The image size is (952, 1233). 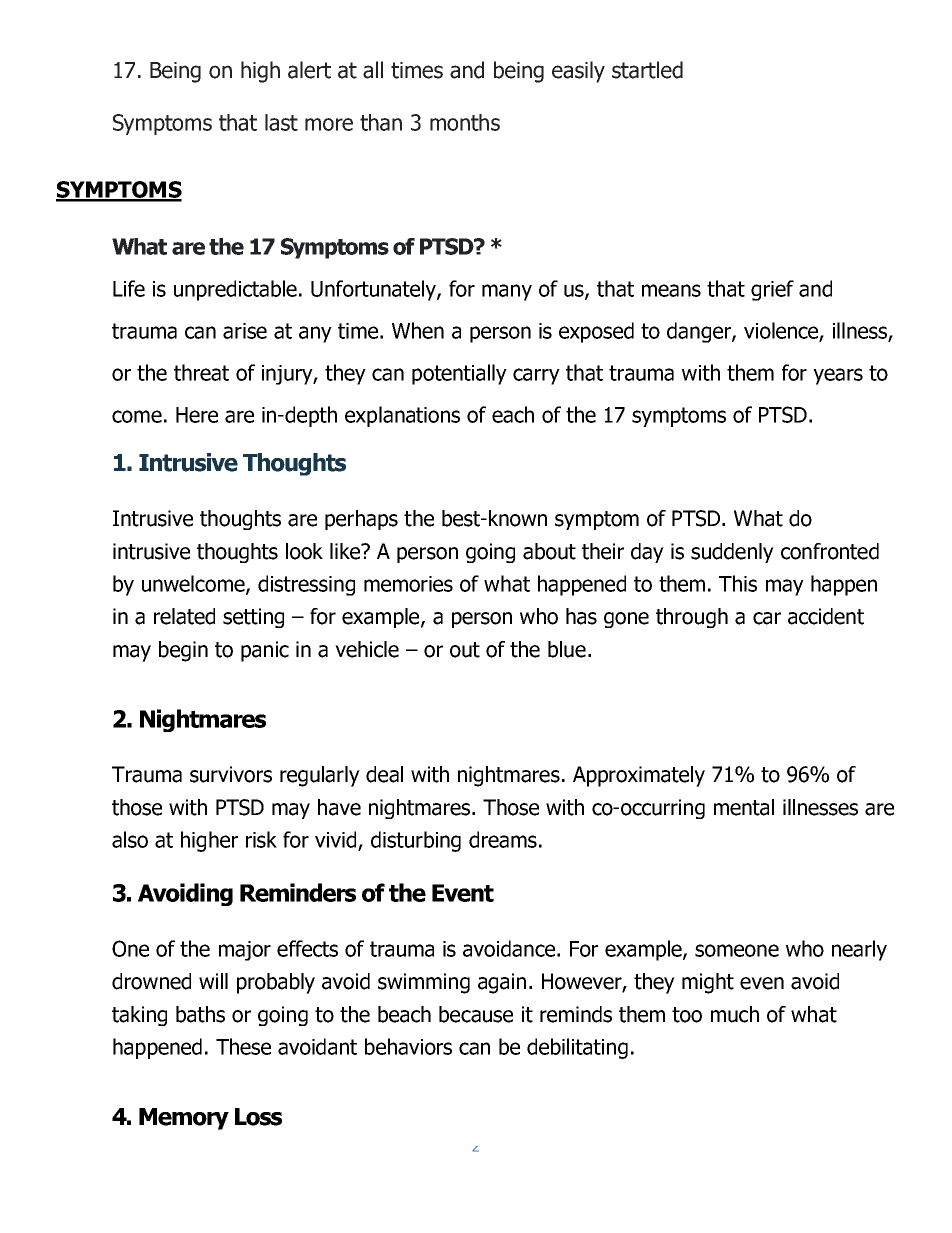 I want to click on related, so click(x=184, y=616).
